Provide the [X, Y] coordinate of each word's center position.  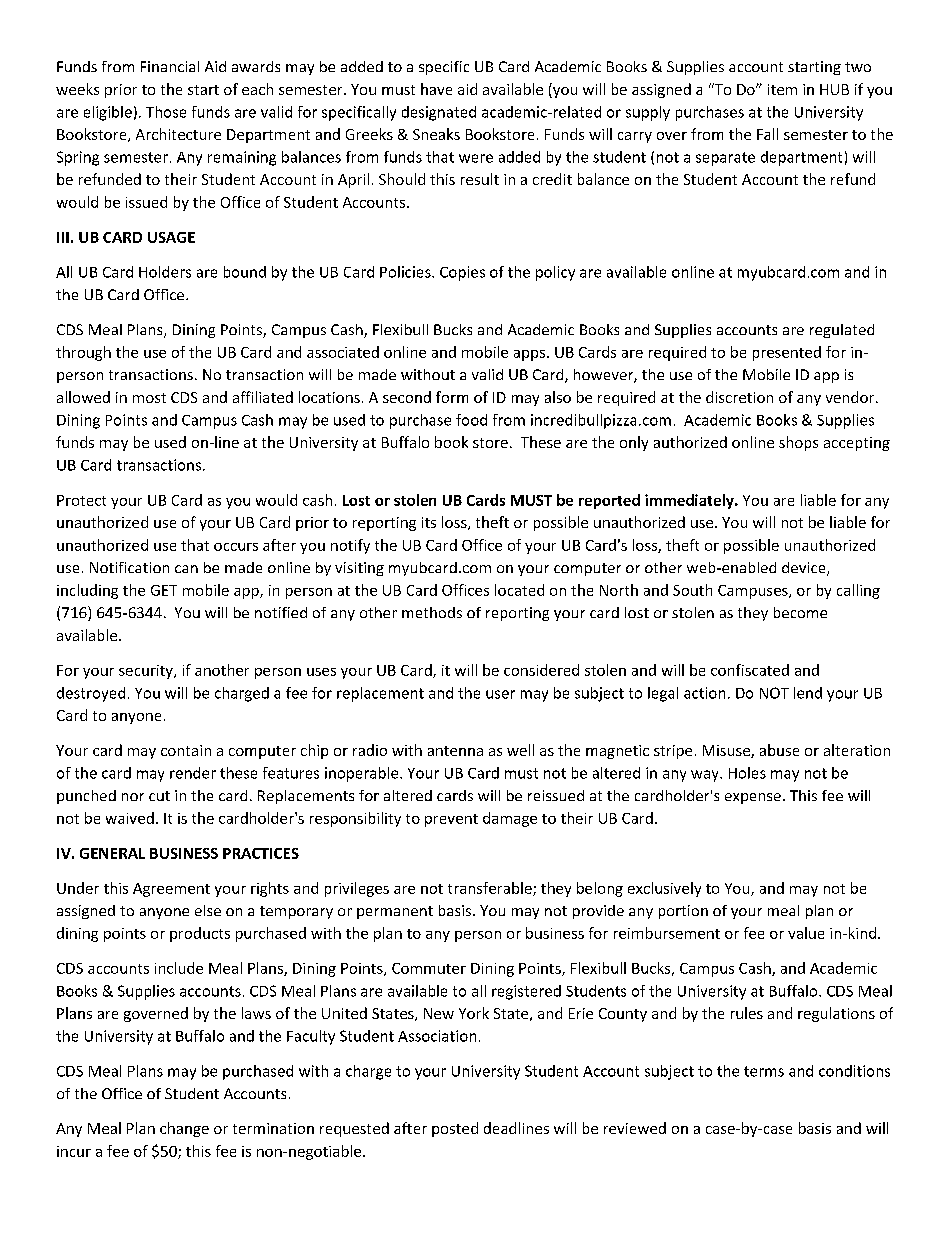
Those [166, 112]
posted [455, 1129]
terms [764, 1071]
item [782, 89]
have [436, 89]
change [184, 1129]
